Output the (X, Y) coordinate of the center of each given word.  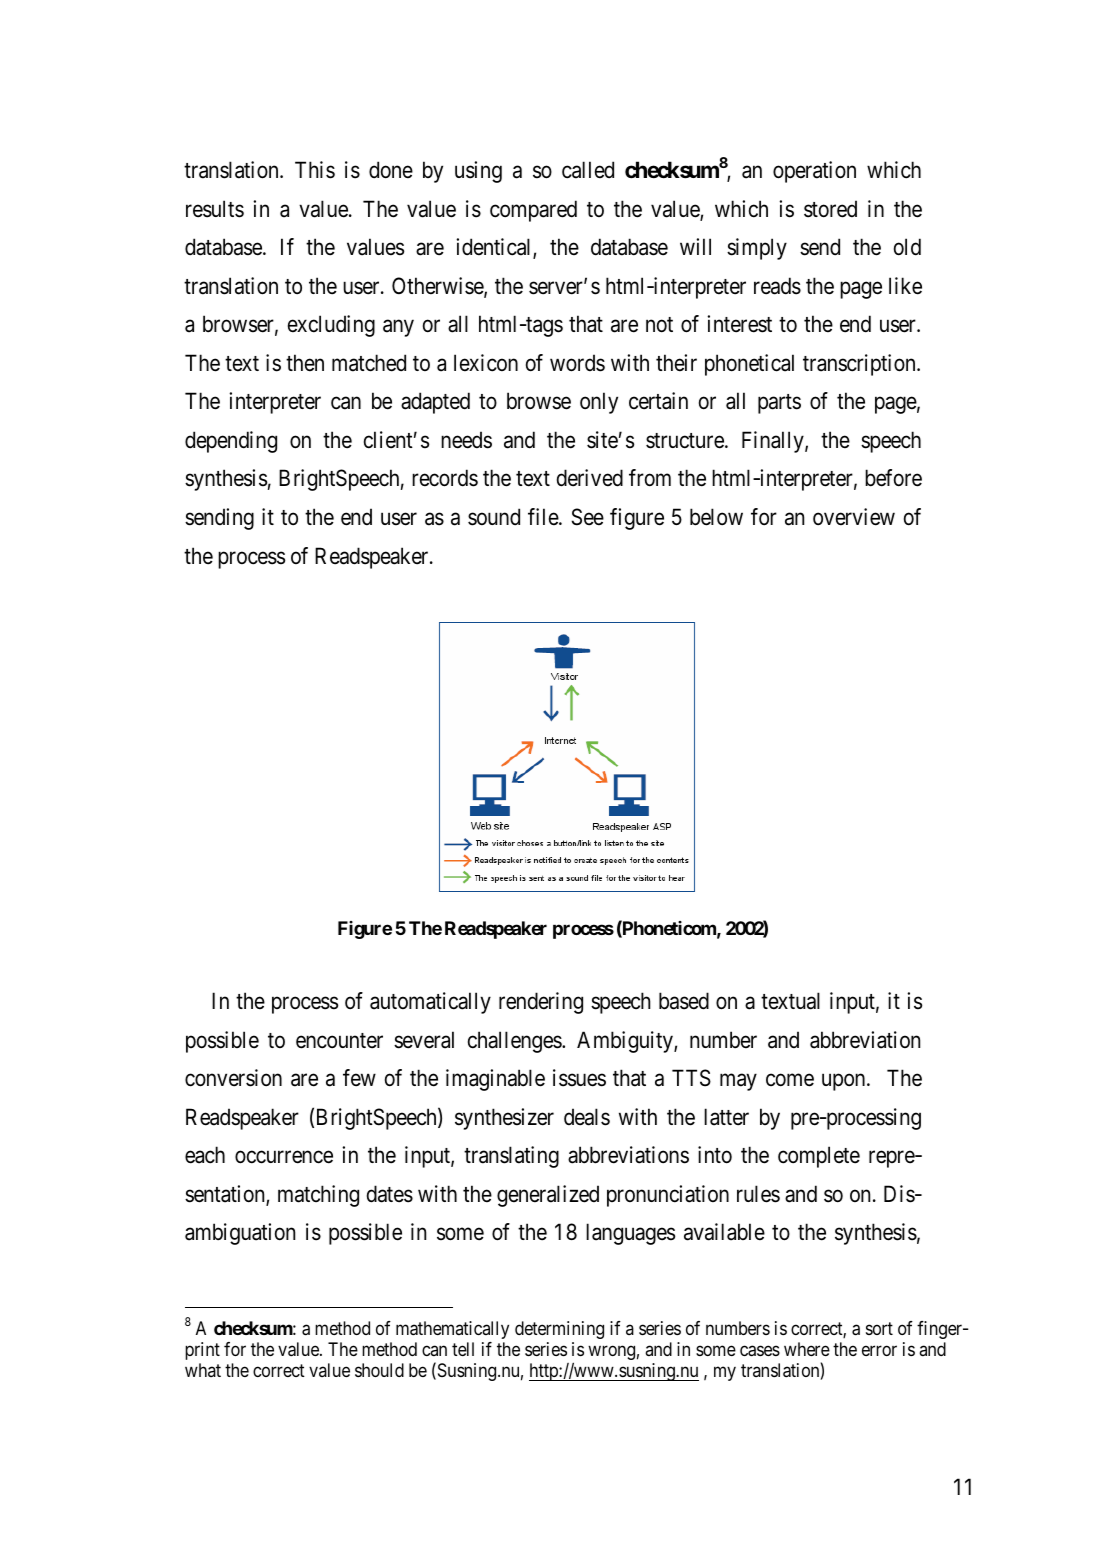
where (807, 1349)
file (544, 517)
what (203, 1370)
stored (830, 209)
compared (533, 211)
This (315, 170)
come (790, 1080)
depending (231, 442)
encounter (339, 1041)
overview (854, 517)
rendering (541, 1003)
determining (559, 1330)
